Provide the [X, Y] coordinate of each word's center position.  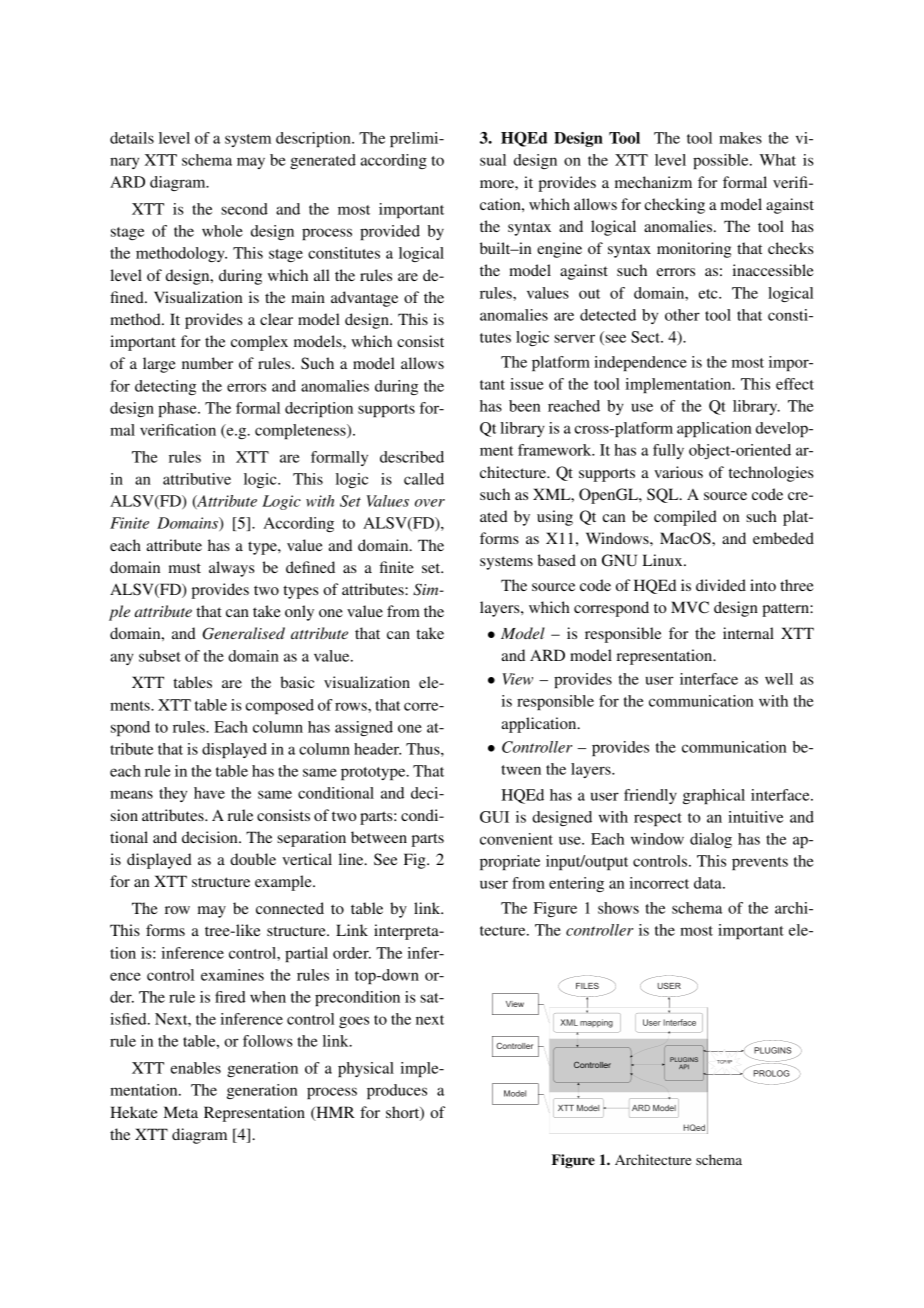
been [524, 406]
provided [390, 232]
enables [196, 1068]
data [709, 883]
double [253, 859]
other [682, 315]
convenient [516, 839]
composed [280, 706]
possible [722, 161]
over [430, 503]
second [244, 209]
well [779, 679]
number [207, 363]
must [185, 568]
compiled [685, 518]
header [377, 749]
